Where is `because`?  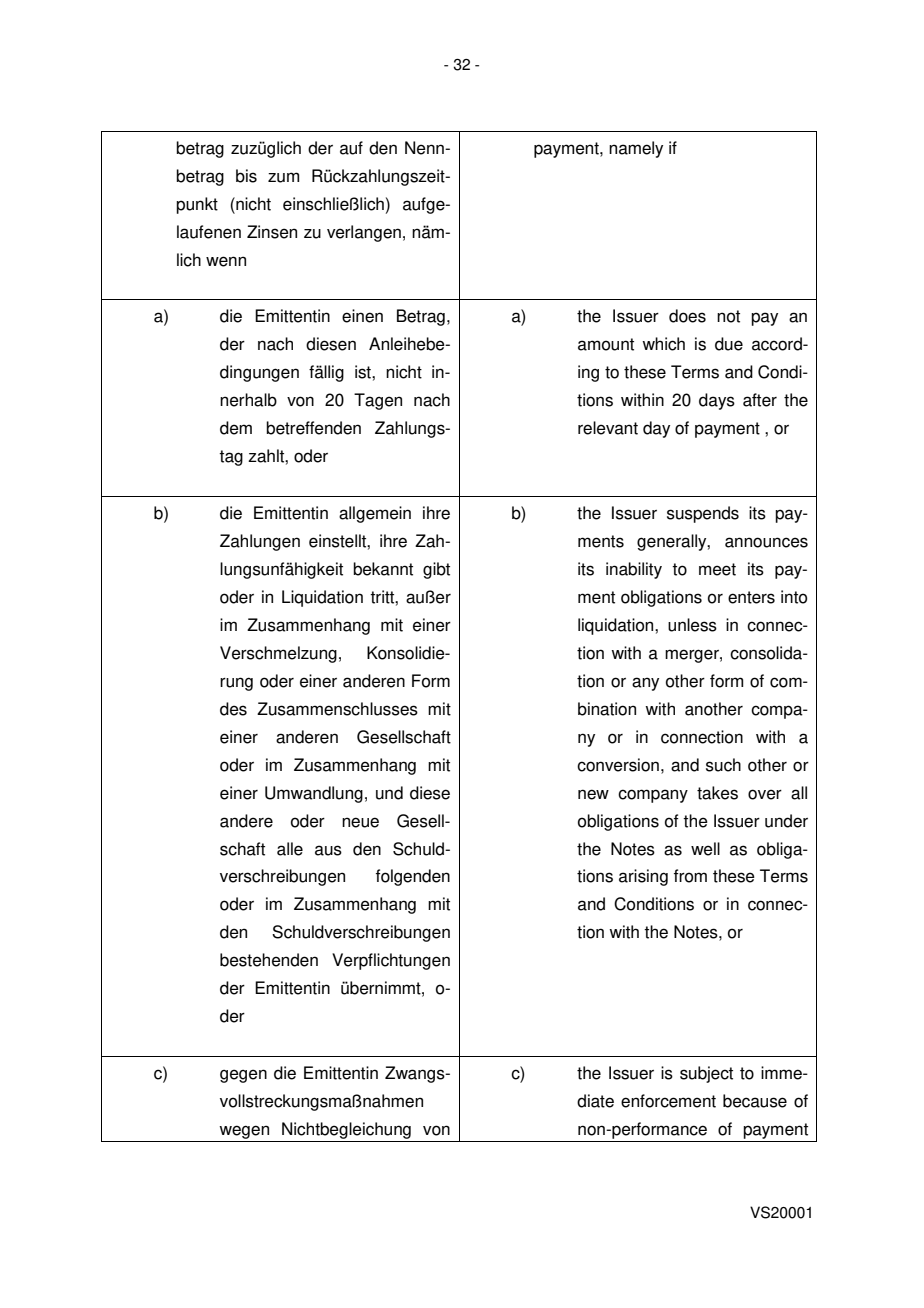 because is located at coordinates (755, 1101).
